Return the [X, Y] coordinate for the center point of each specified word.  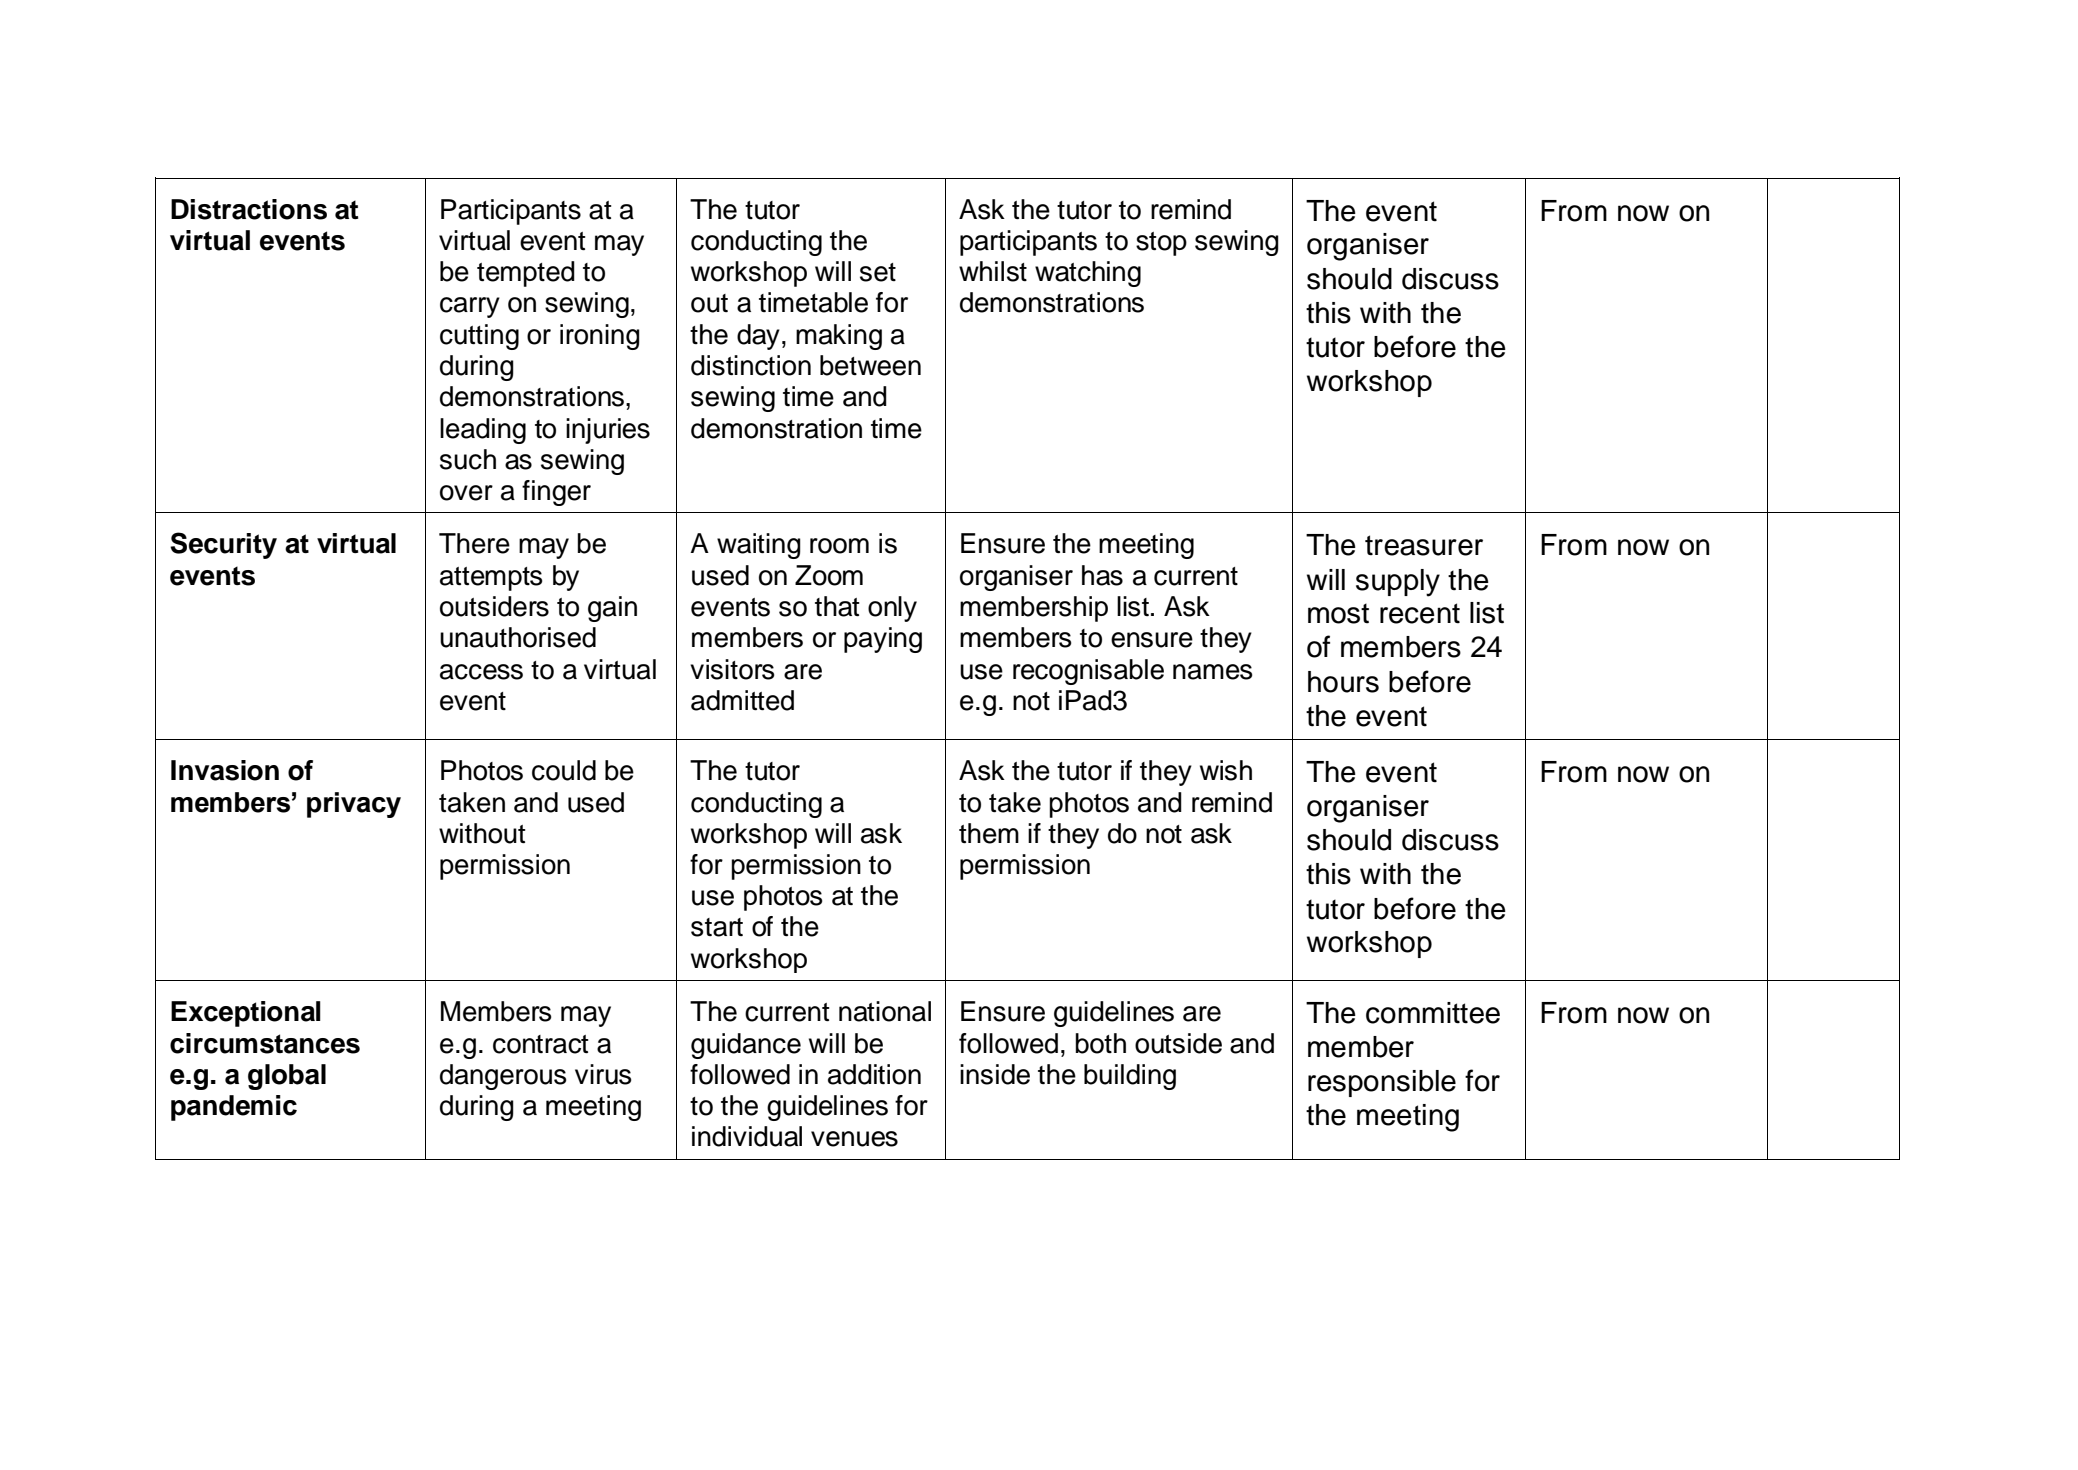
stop [1161, 244]
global [287, 1077]
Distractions [249, 209]
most [1338, 613]
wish [1226, 770]
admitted [742, 700]
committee [1433, 1013]
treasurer [1424, 545]
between [870, 365]
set [878, 272]
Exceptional [246, 1014]
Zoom [829, 575]
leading [483, 431]
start [717, 927]
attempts [491, 579]
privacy [354, 805]
